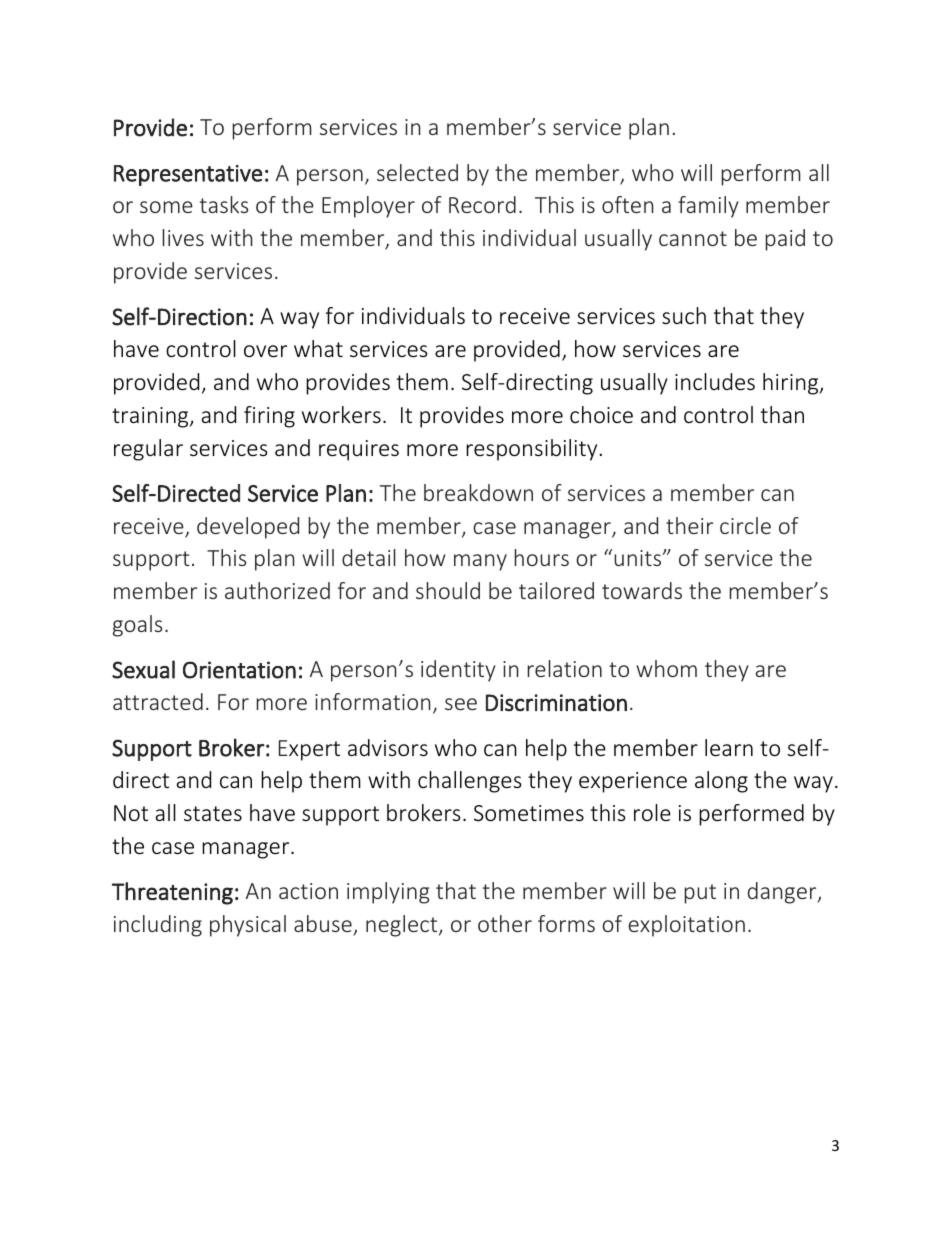 The height and width of the image is (1233, 952). I want to click on identity, so click(458, 671).
